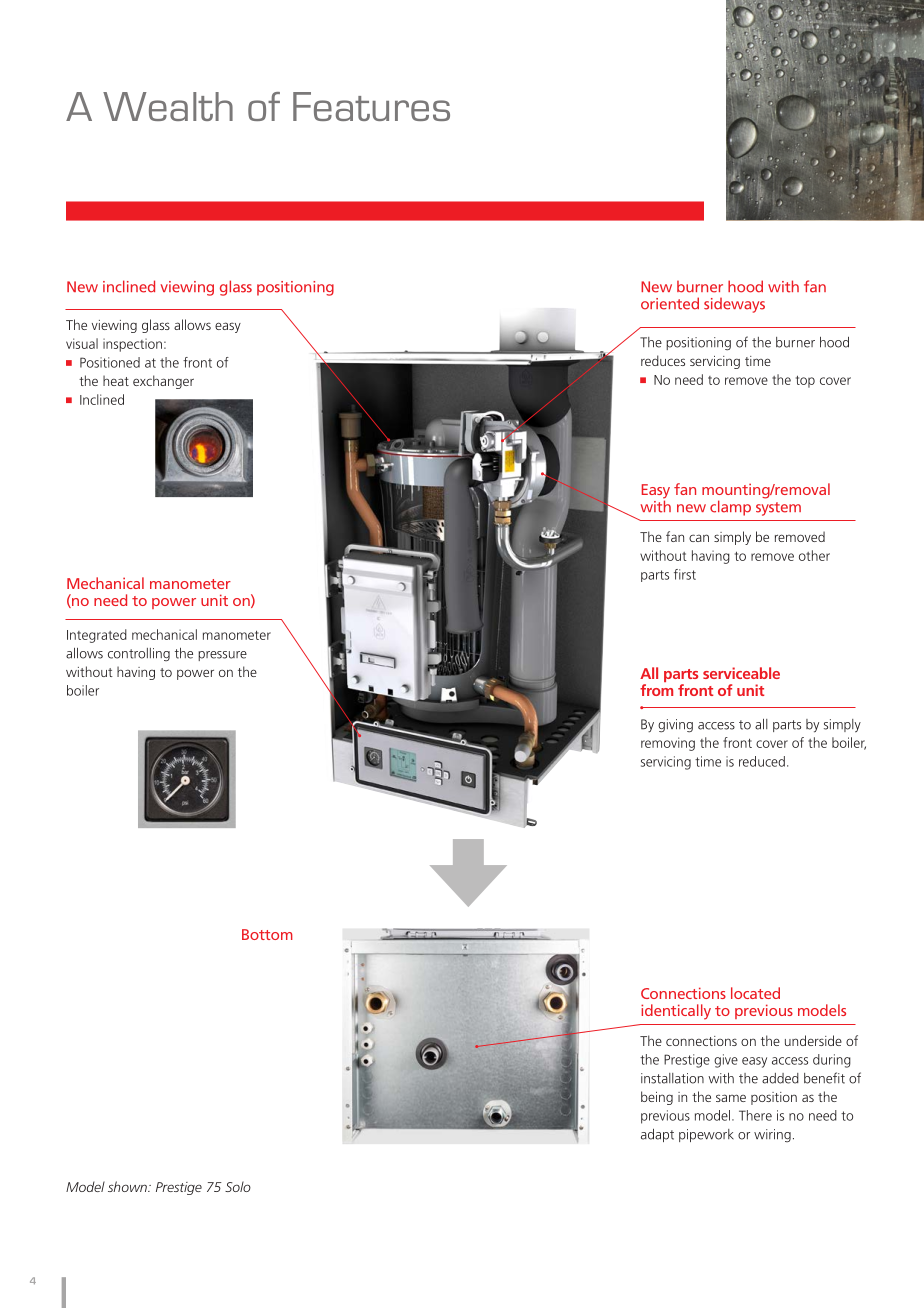  What do you see at coordinates (168, 106) in the screenshot?
I see `Wealth` at bounding box center [168, 106].
